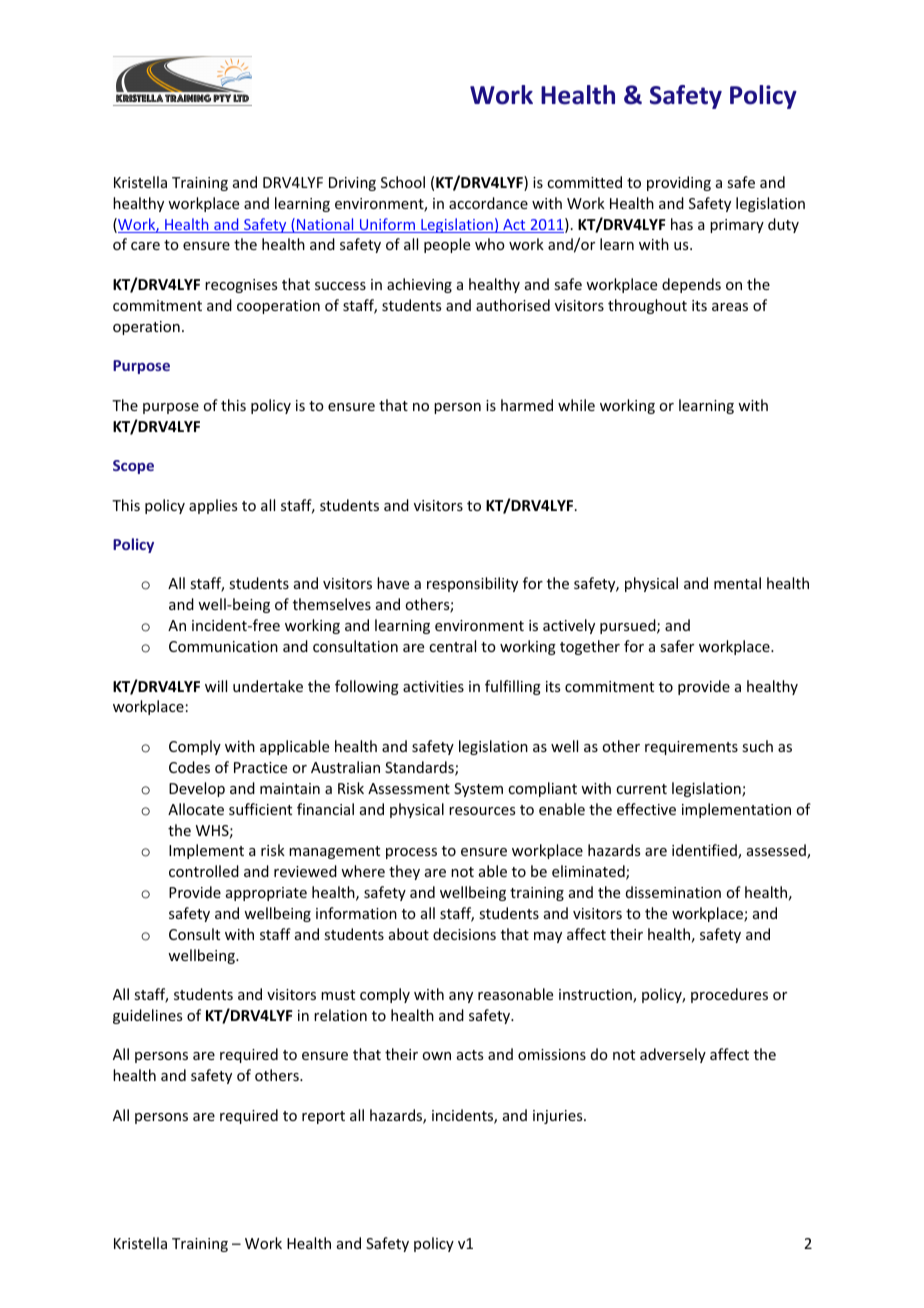 Image resolution: width=924 pixels, height=1308 pixels. What do you see at coordinates (213, 506) in the image?
I see `applies` at bounding box center [213, 506].
